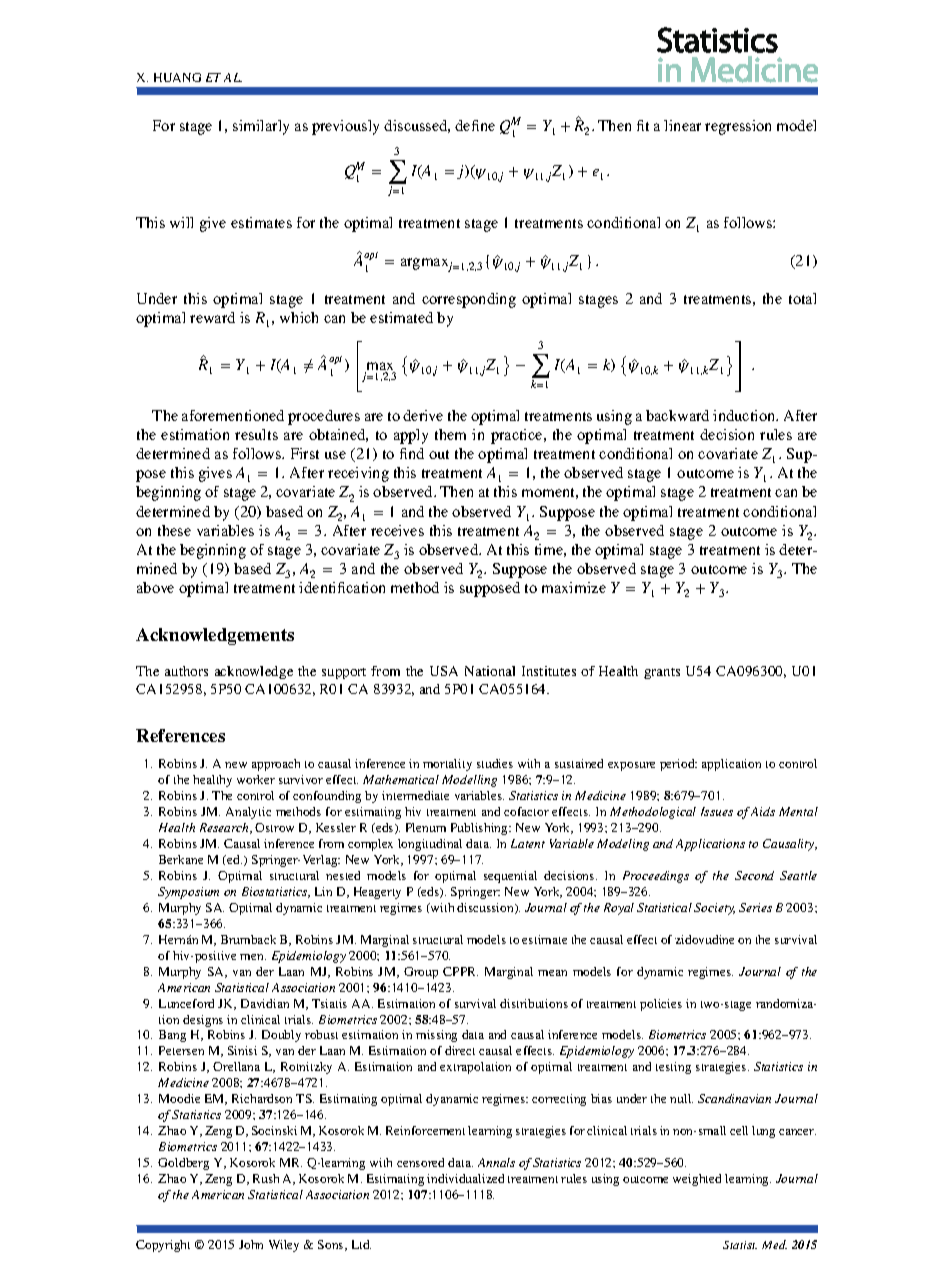 This document has width=952, height=1271. What do you see at coordinates (738, 127) in the document?
I see `regression` at bounding box center [738, 127].
